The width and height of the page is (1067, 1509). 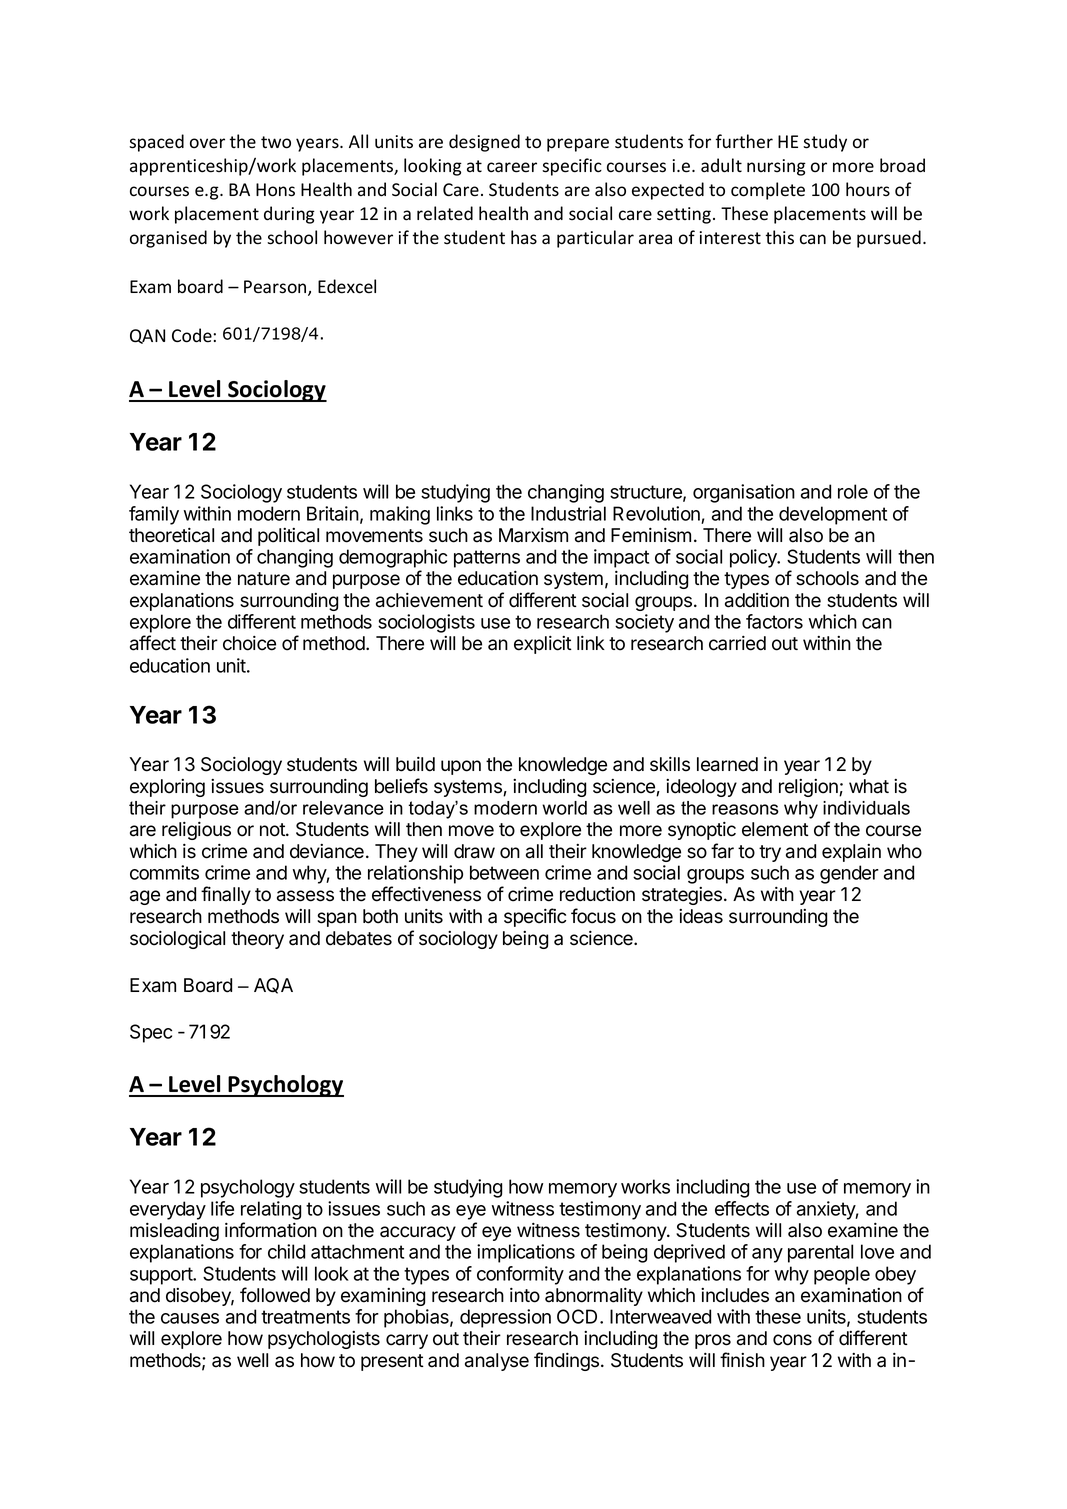 I want to click on exploring, so click(x=167, y=788).
